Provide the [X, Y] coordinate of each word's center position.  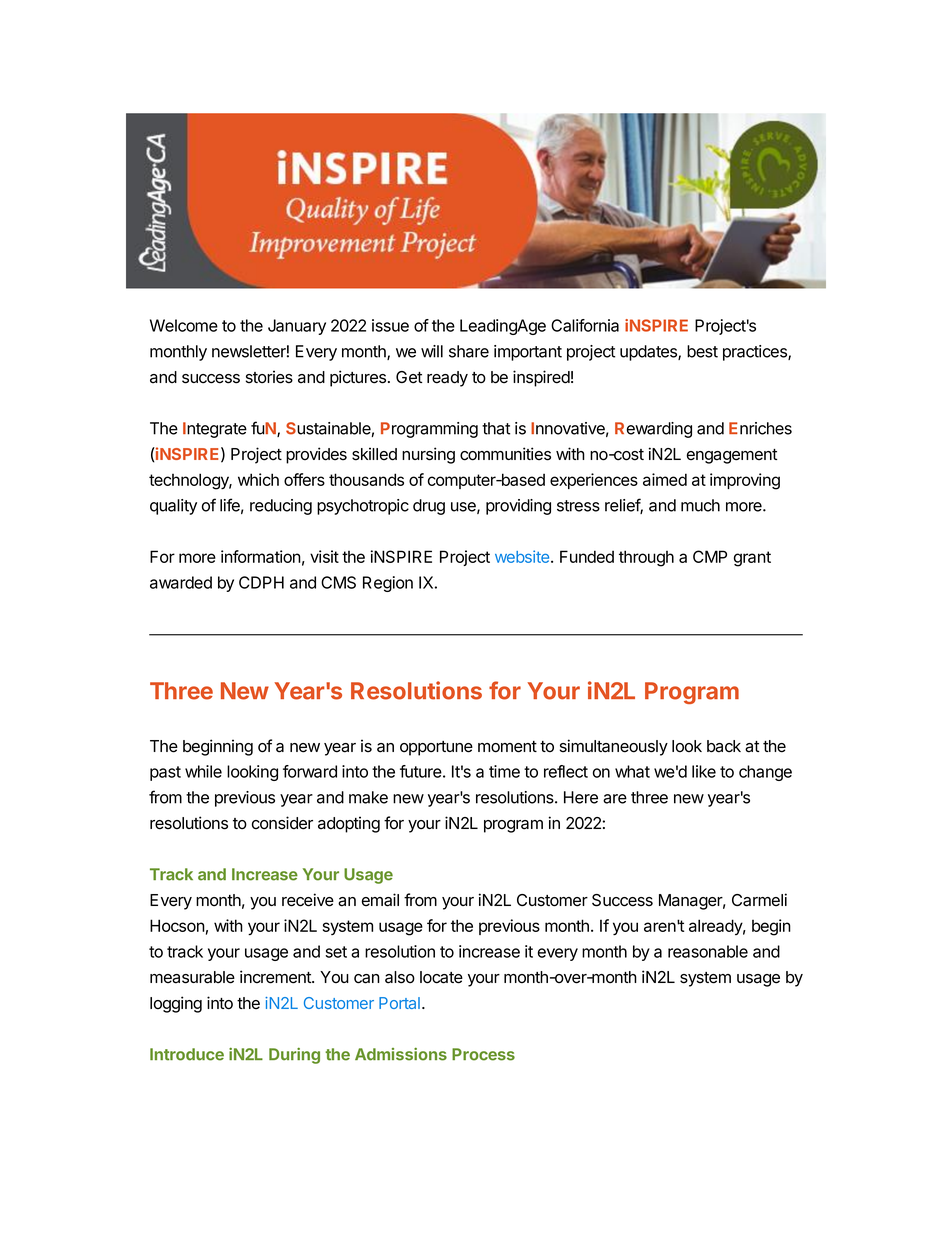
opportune [436, 748]
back [724, 746]
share [469, 351]
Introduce [187, 1054]
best [702, 351]
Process [483, 1054]
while [203, 771]
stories [269, 377]
